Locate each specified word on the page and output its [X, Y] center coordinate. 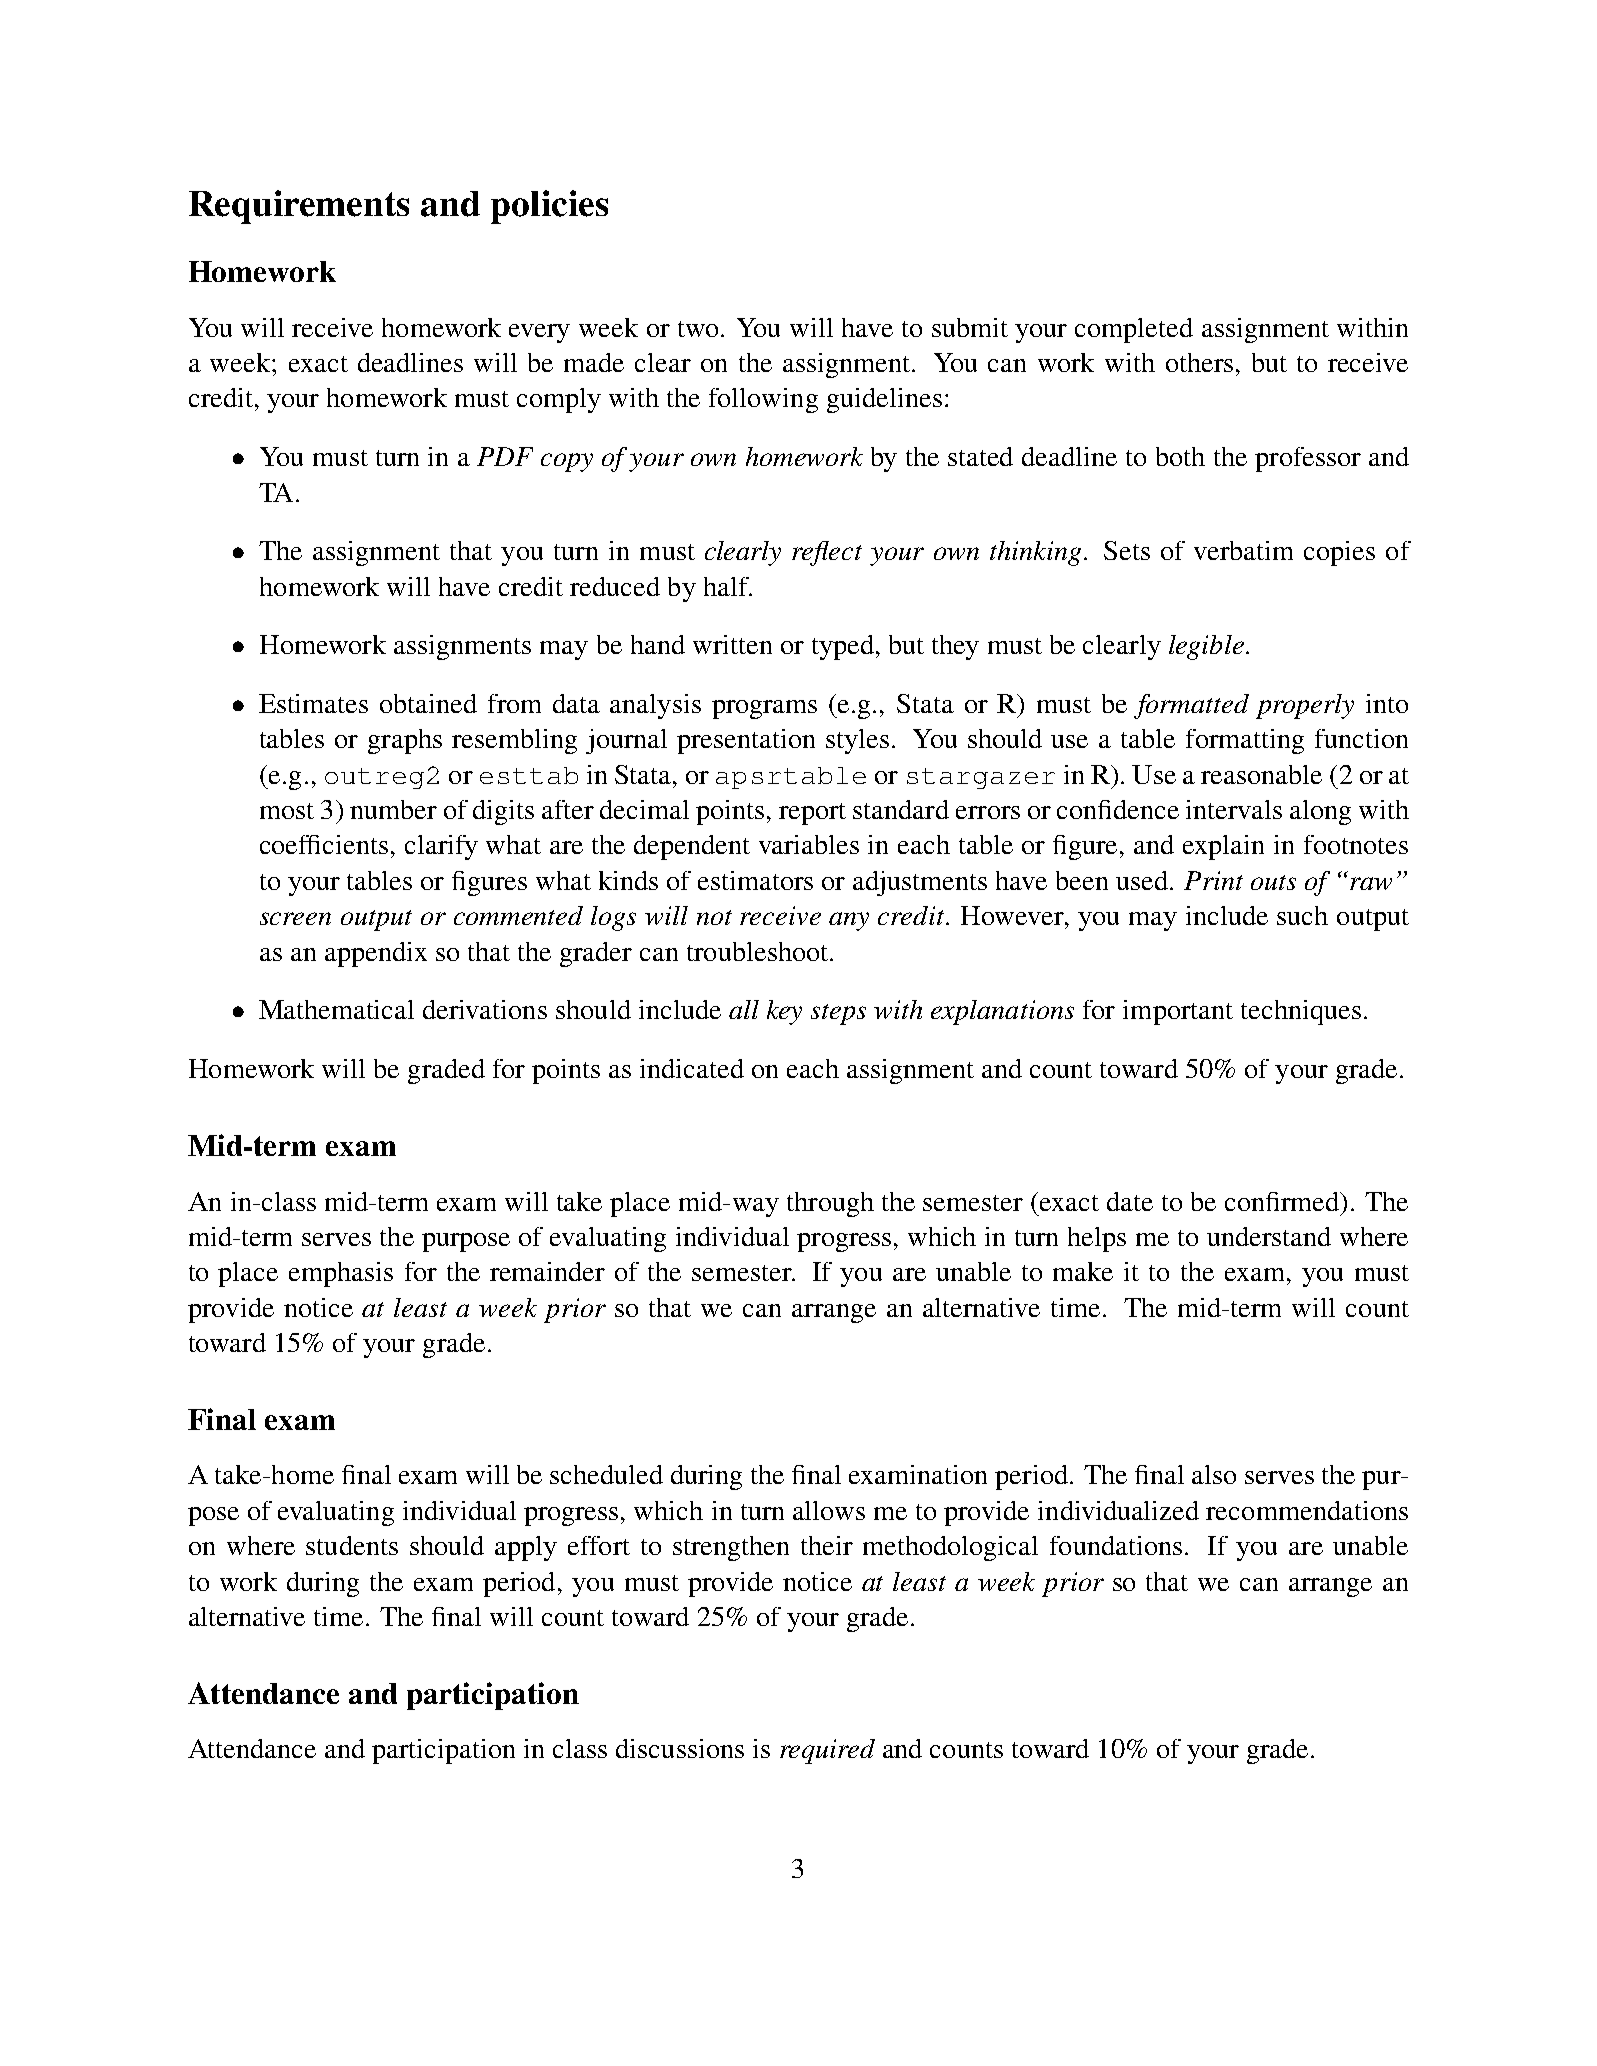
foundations [1116, 1545]
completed [1134, 330]
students [352, 1545]
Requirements [299, 207]
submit [970, 327]
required [827, 1751]
